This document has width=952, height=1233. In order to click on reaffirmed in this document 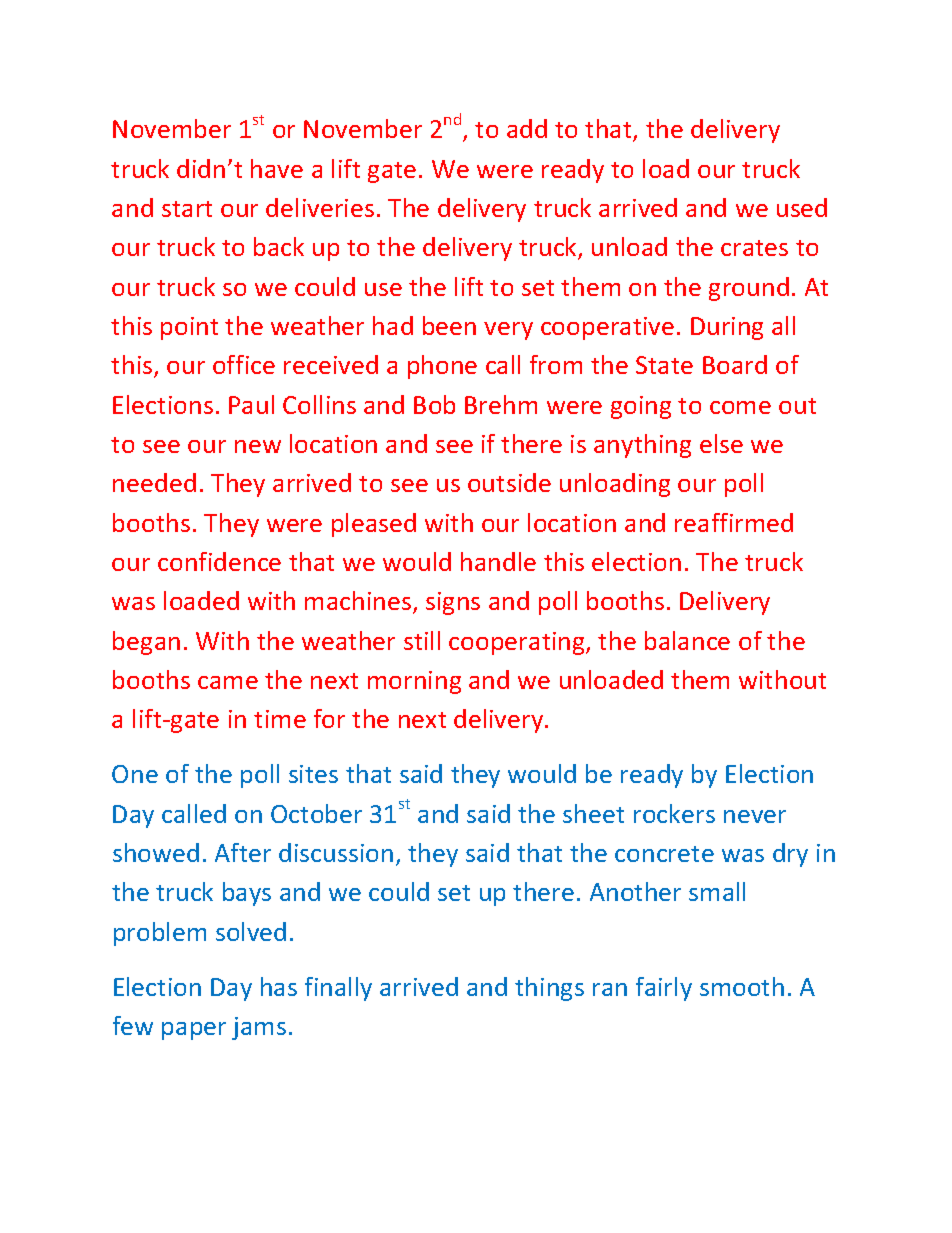, I will do `click(734, 522)`.
